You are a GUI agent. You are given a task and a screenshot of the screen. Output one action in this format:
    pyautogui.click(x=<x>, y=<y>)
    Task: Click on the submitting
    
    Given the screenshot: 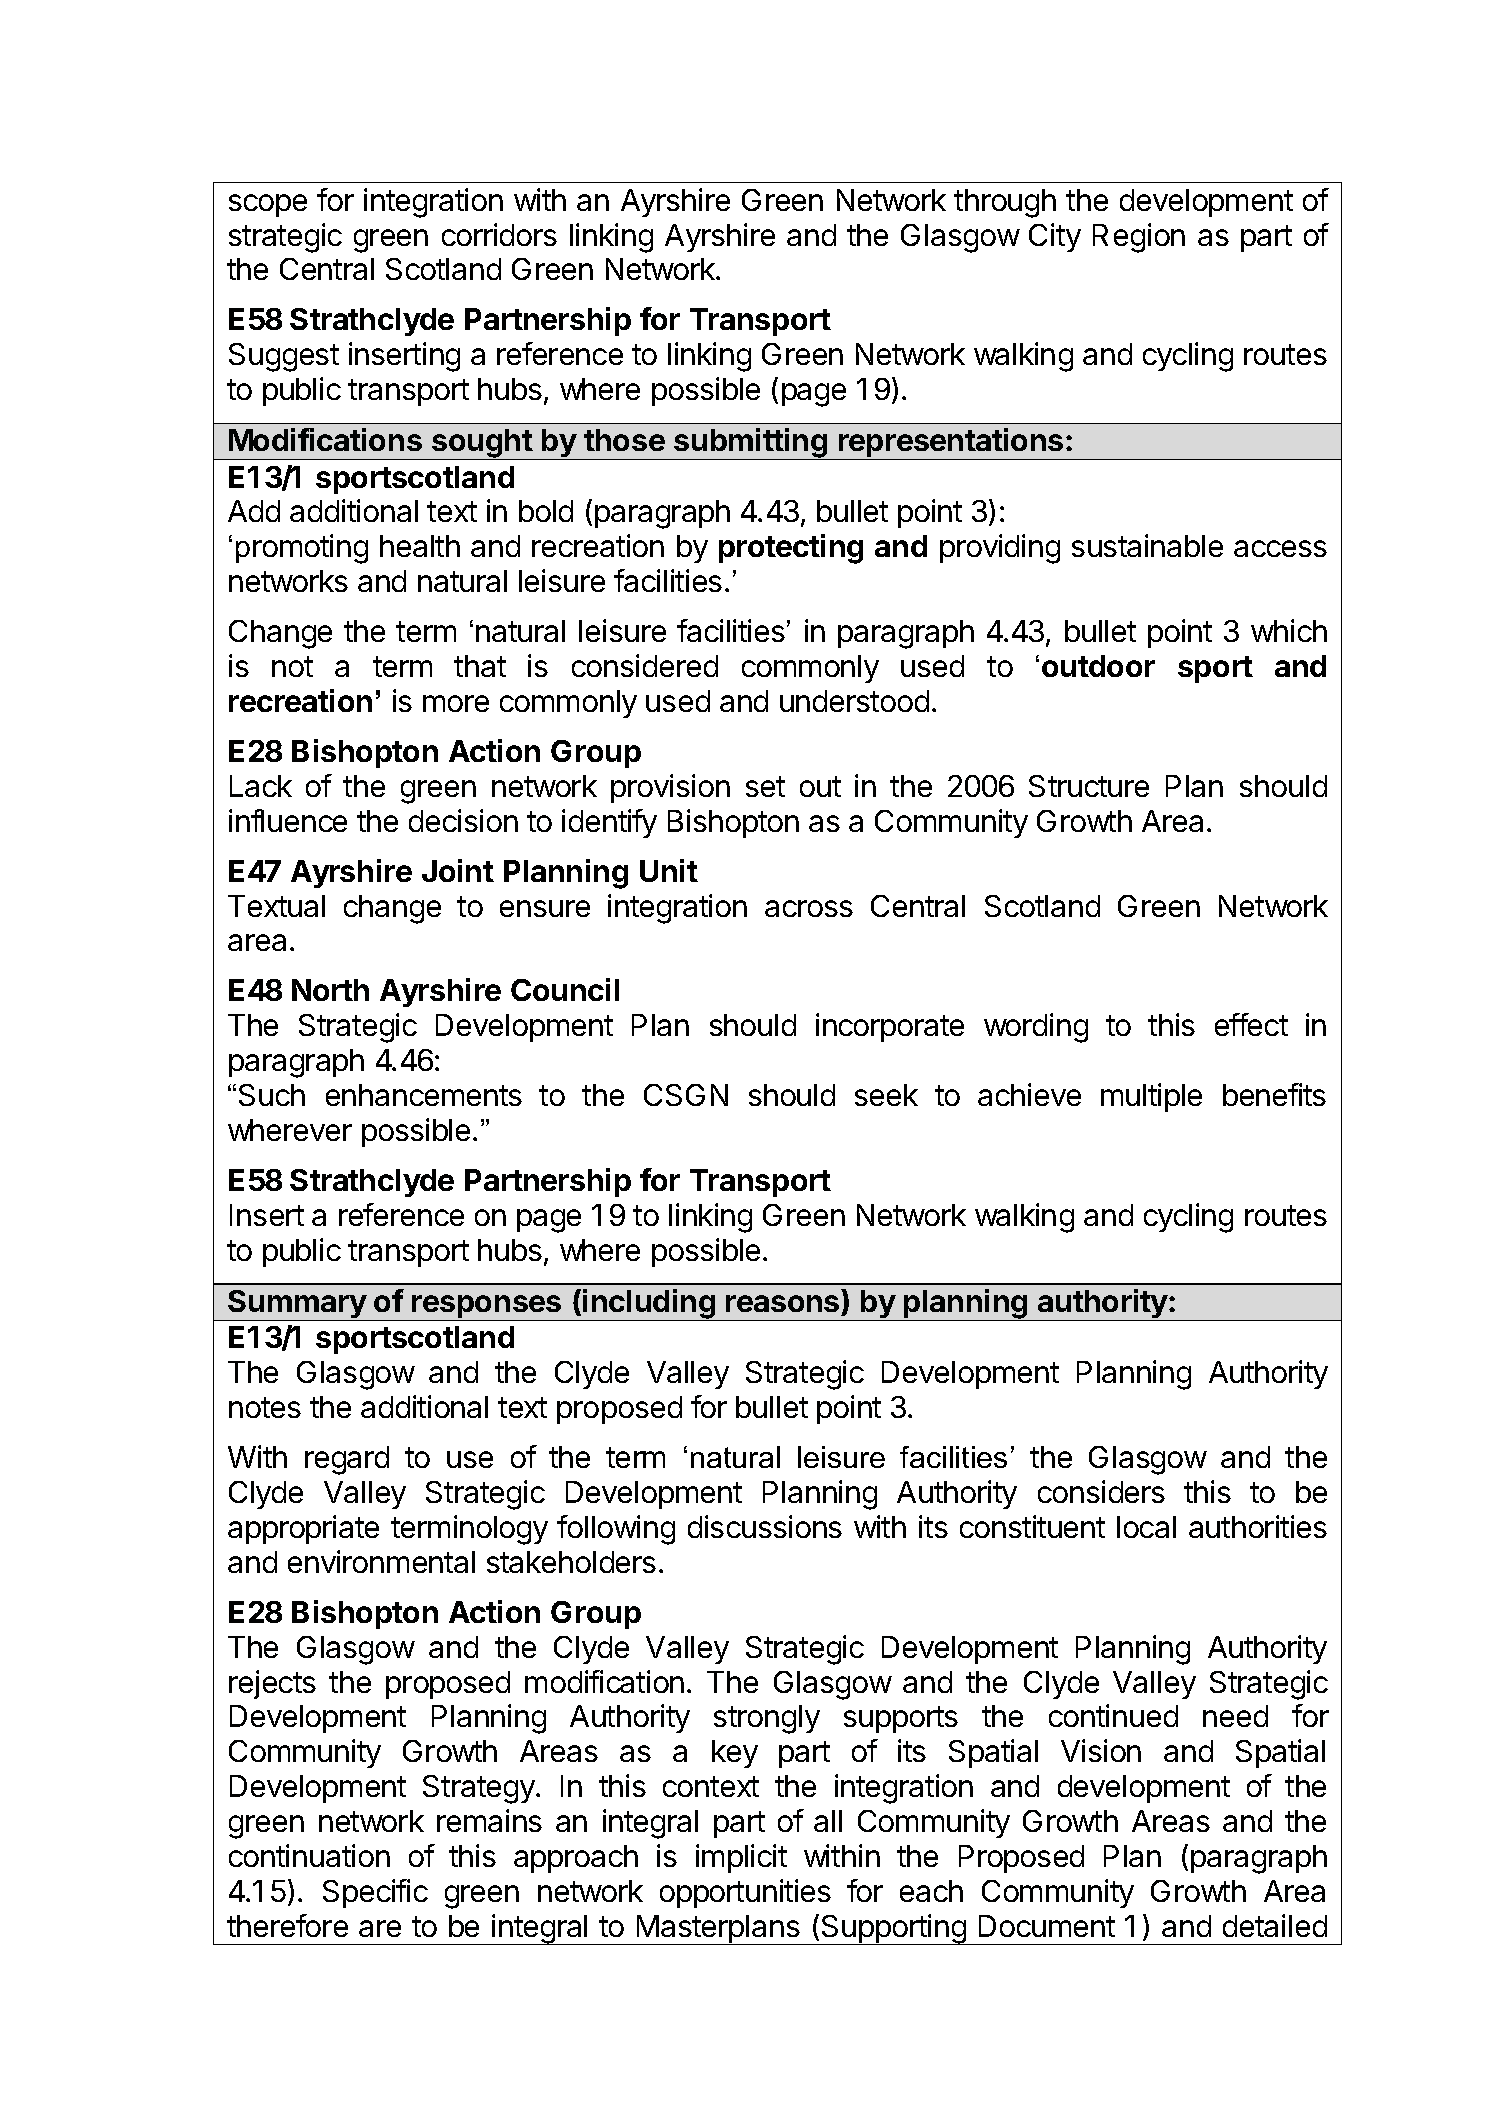 What is the action you would take?
    pyautogui.click(x=750, y=444)
